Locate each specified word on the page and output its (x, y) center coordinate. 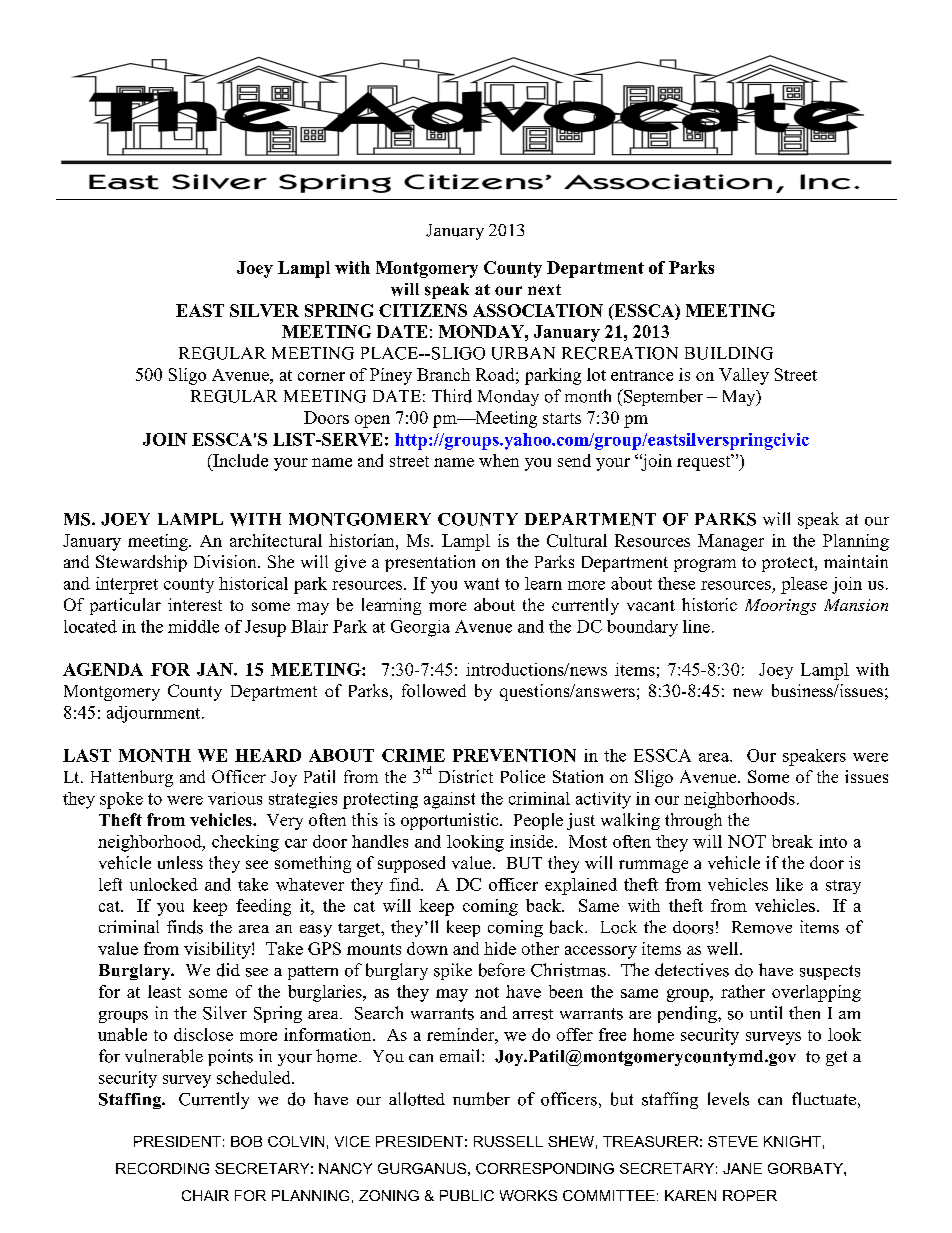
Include (239, 460)
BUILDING (729, 353)
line (696, 626)
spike (453, 971)
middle (193, 626)
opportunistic (451, 821)
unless (180, 862)
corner (321, 376)
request (705, 462)
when (499, 460)
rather (743, 991)
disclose (203, 1034)
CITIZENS (423, 310)
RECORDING (162, 1168)
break (792, 841)
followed (434, 690)
